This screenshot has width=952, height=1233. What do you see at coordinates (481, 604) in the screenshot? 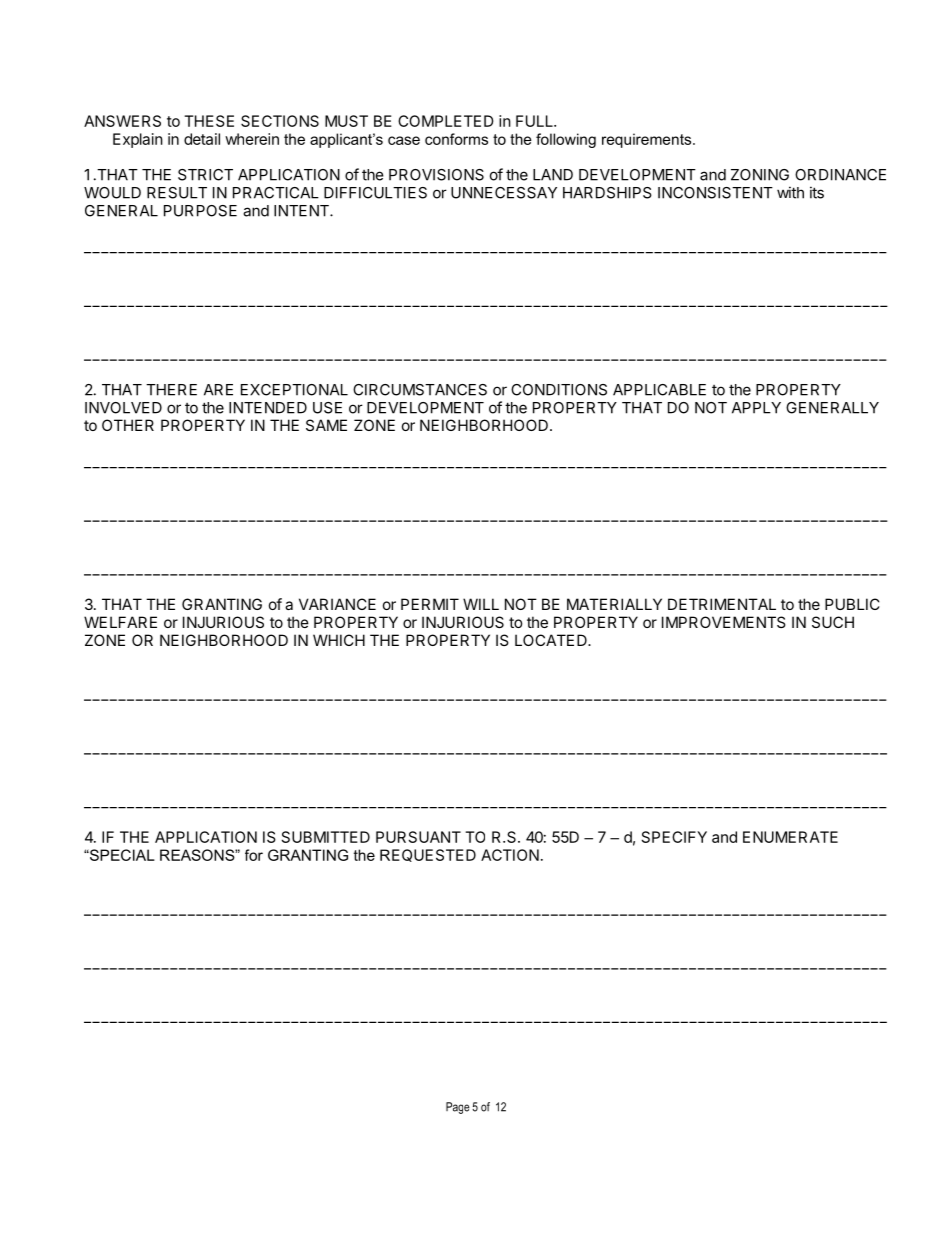
I see `WILL` at bounding box center [481, 604].
